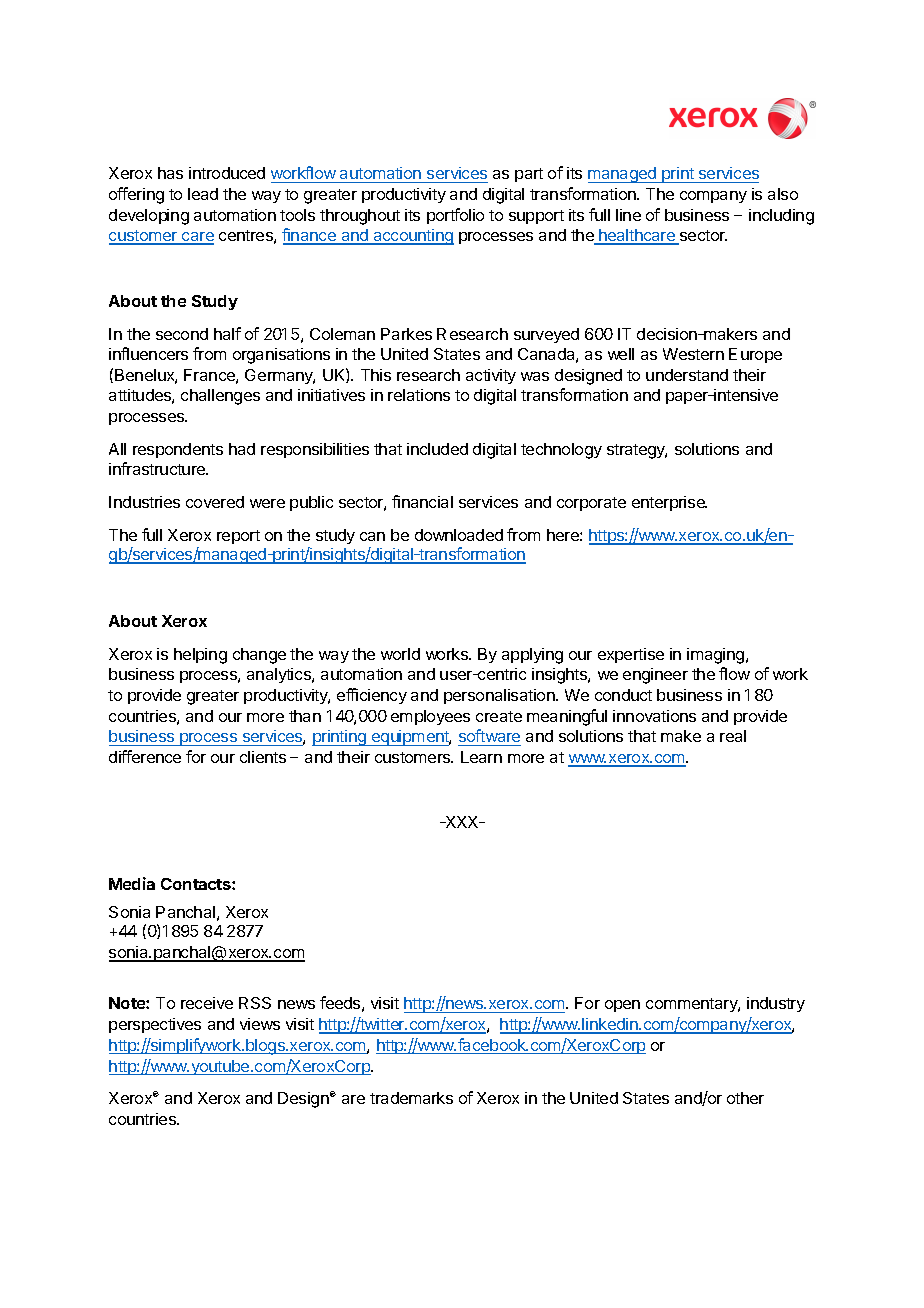 The height and width of the screenshot is (1308, 924). What do you see at coordinates (455, 216) in the screenshot?
I see `portfolio` at bounding box center [455, 216].
